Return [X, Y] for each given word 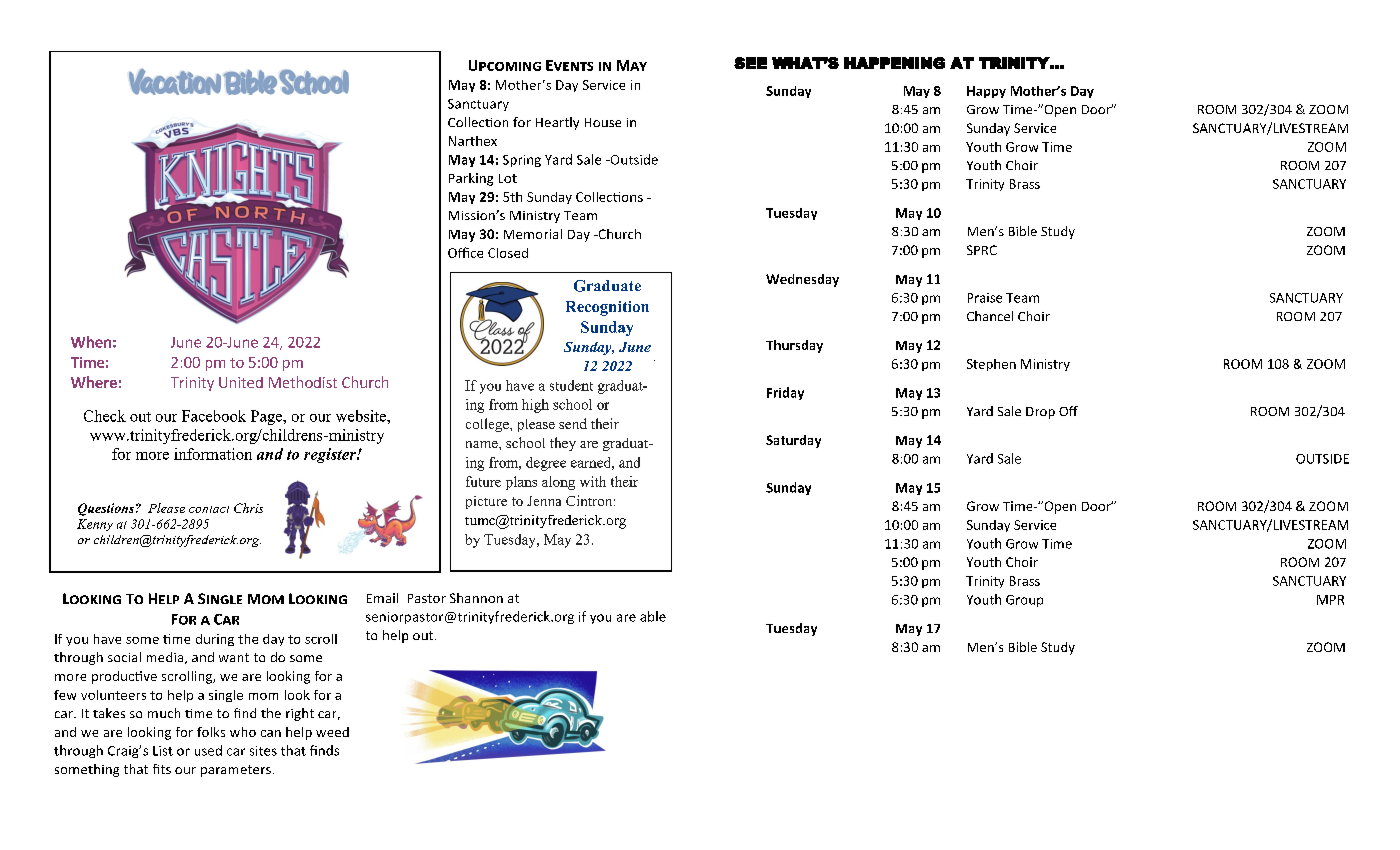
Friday [785, 393]
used [208, 750]
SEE [750, 63]
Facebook [214, 416]
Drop [1040, 413]
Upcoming [505, 65]
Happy [986, 92]
